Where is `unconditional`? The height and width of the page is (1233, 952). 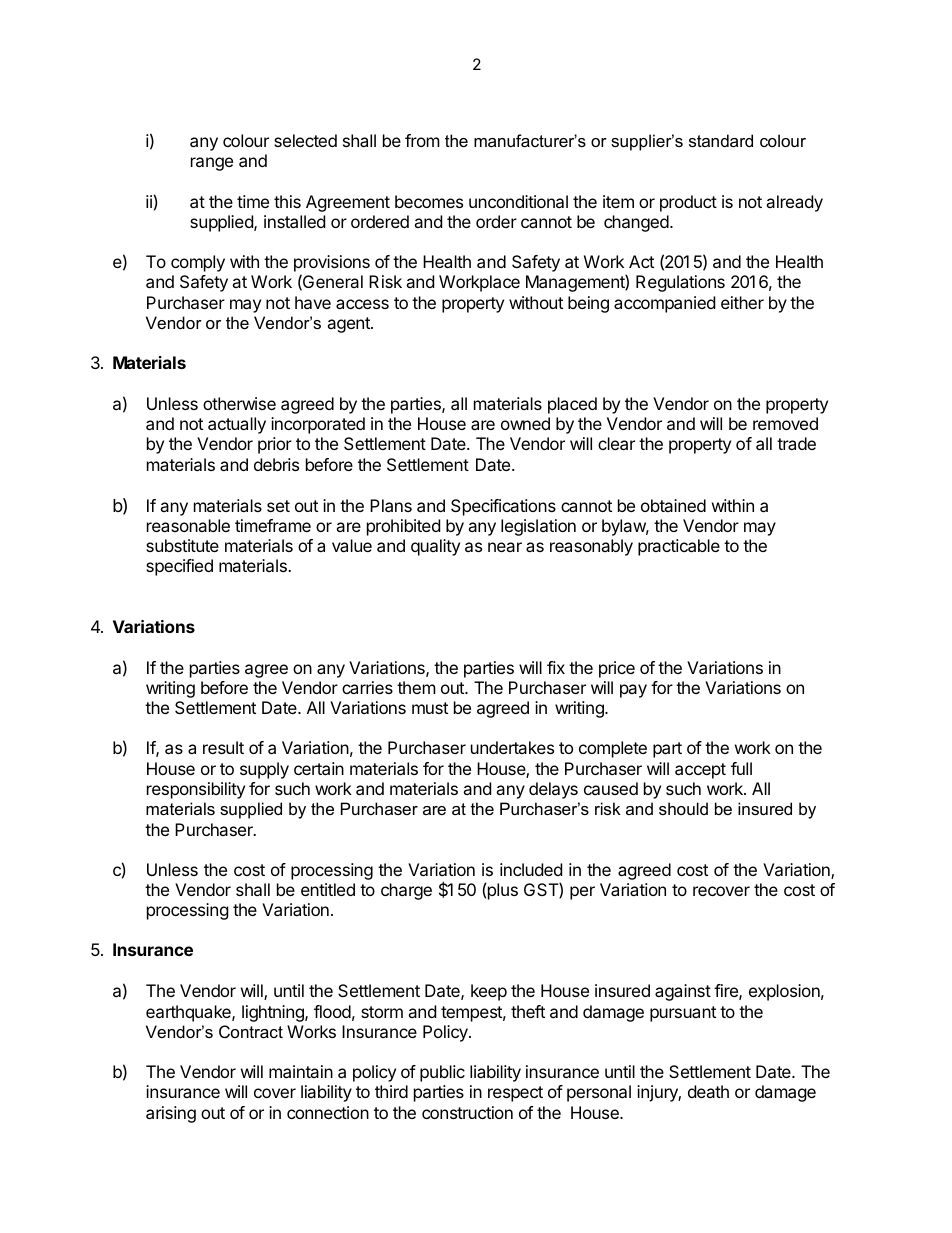
unconditional is located at coordinates (518, 201).
